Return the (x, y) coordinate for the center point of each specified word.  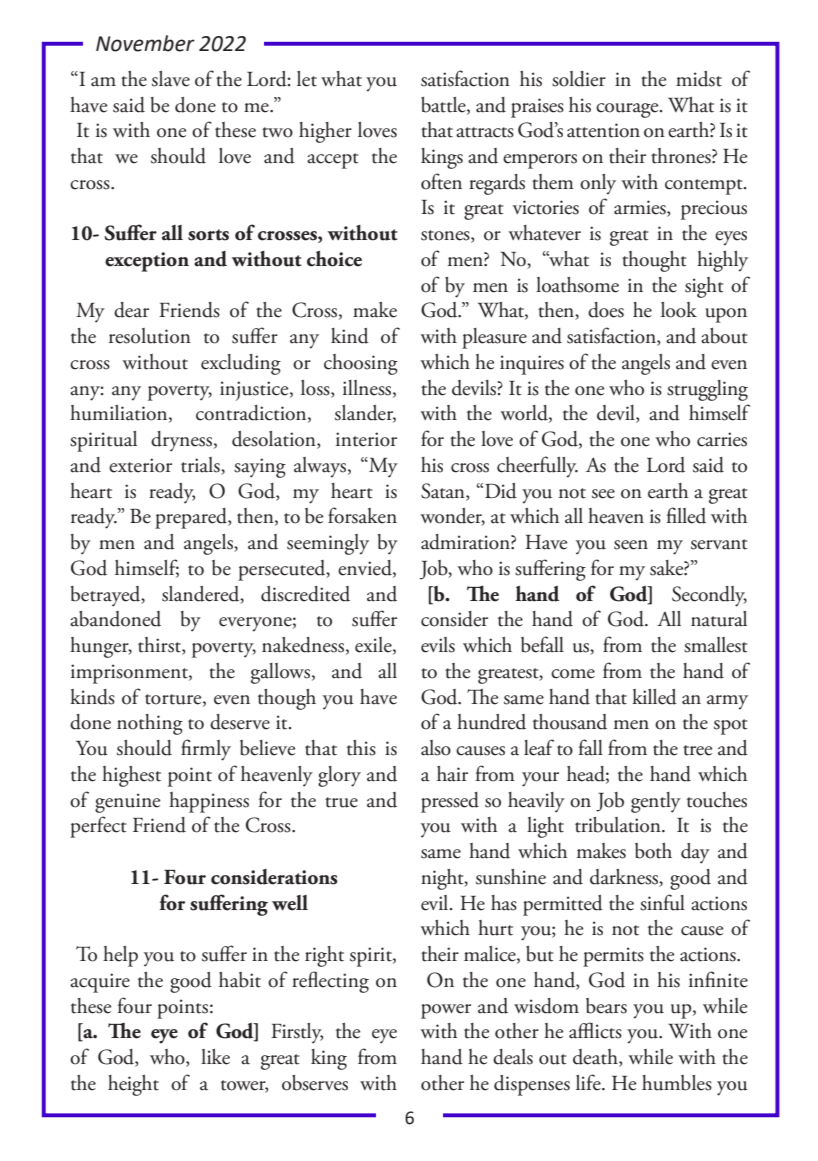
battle (444, 105)
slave (171, 79)
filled (686, 515)
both (653, 851)
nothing (150, 724)
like (215, 1057)
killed (654, 697)
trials (201, 466)
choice (334, 259)
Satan (444, 491)
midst (699, 79)
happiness (209, 802)
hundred (491, 722)
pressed (450, 802)
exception (147, 262)
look (679, 310)
